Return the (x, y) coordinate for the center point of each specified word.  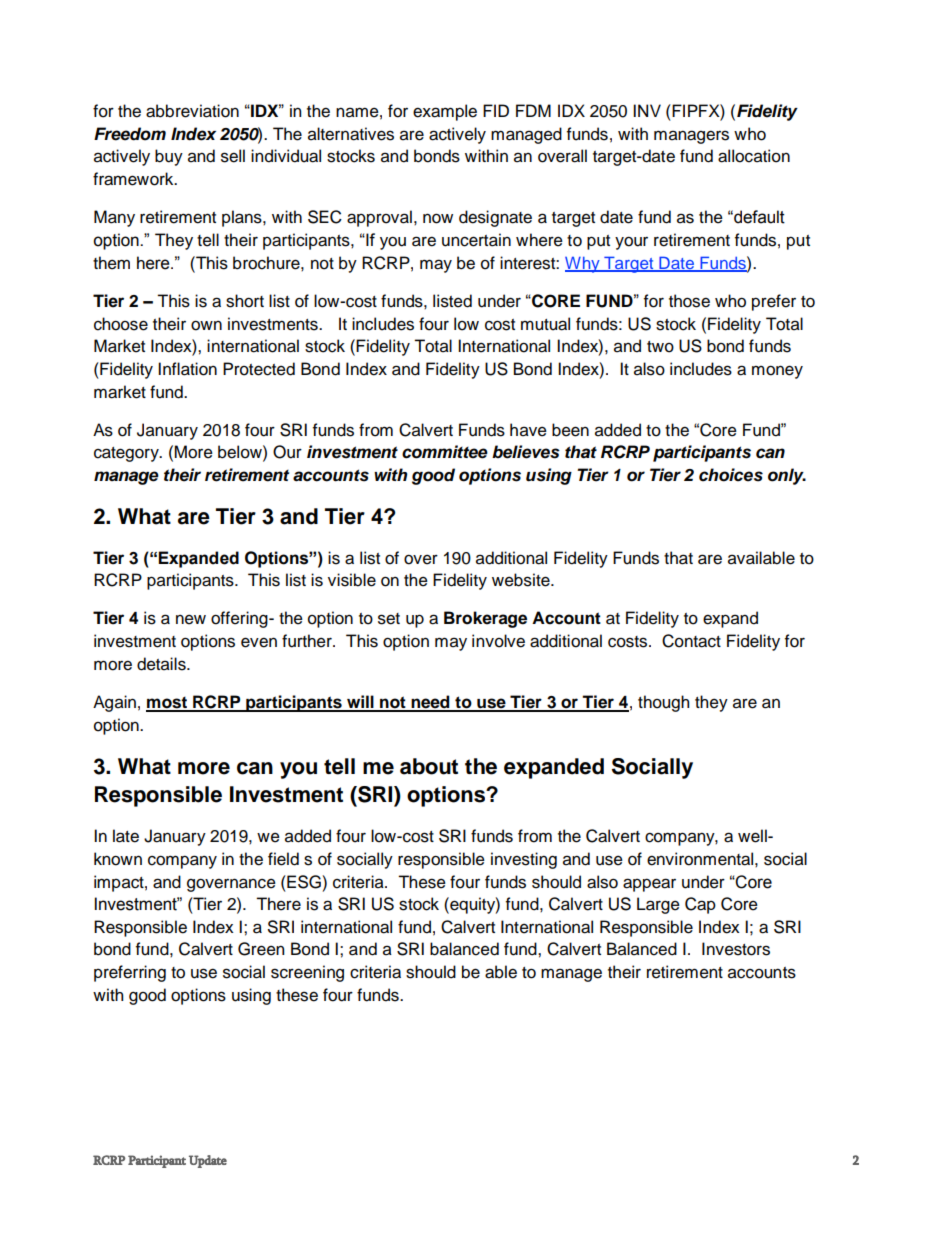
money (777, 372)
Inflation (187, 369)
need (430, 703)
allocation (754, 156)
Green (261, 949)
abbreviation (192, 111)
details (162, 664)
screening (307, 973)
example (445, 112)
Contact (691, 641)
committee (445, 452)
